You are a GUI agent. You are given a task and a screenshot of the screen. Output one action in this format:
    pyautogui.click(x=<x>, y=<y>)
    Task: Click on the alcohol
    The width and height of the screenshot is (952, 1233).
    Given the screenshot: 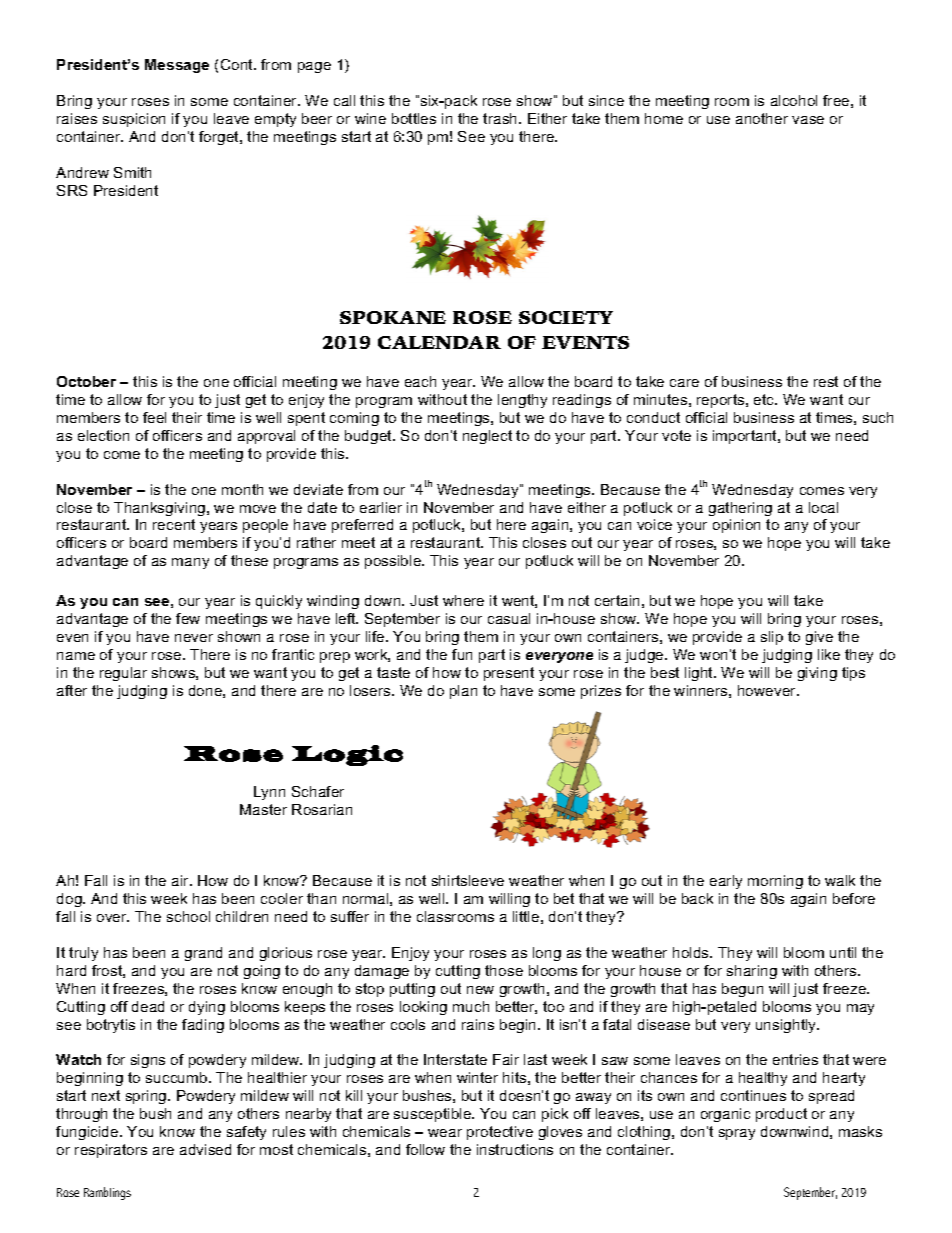 What is the action you would take?
    pyautogui.click(x=794, y=100)
